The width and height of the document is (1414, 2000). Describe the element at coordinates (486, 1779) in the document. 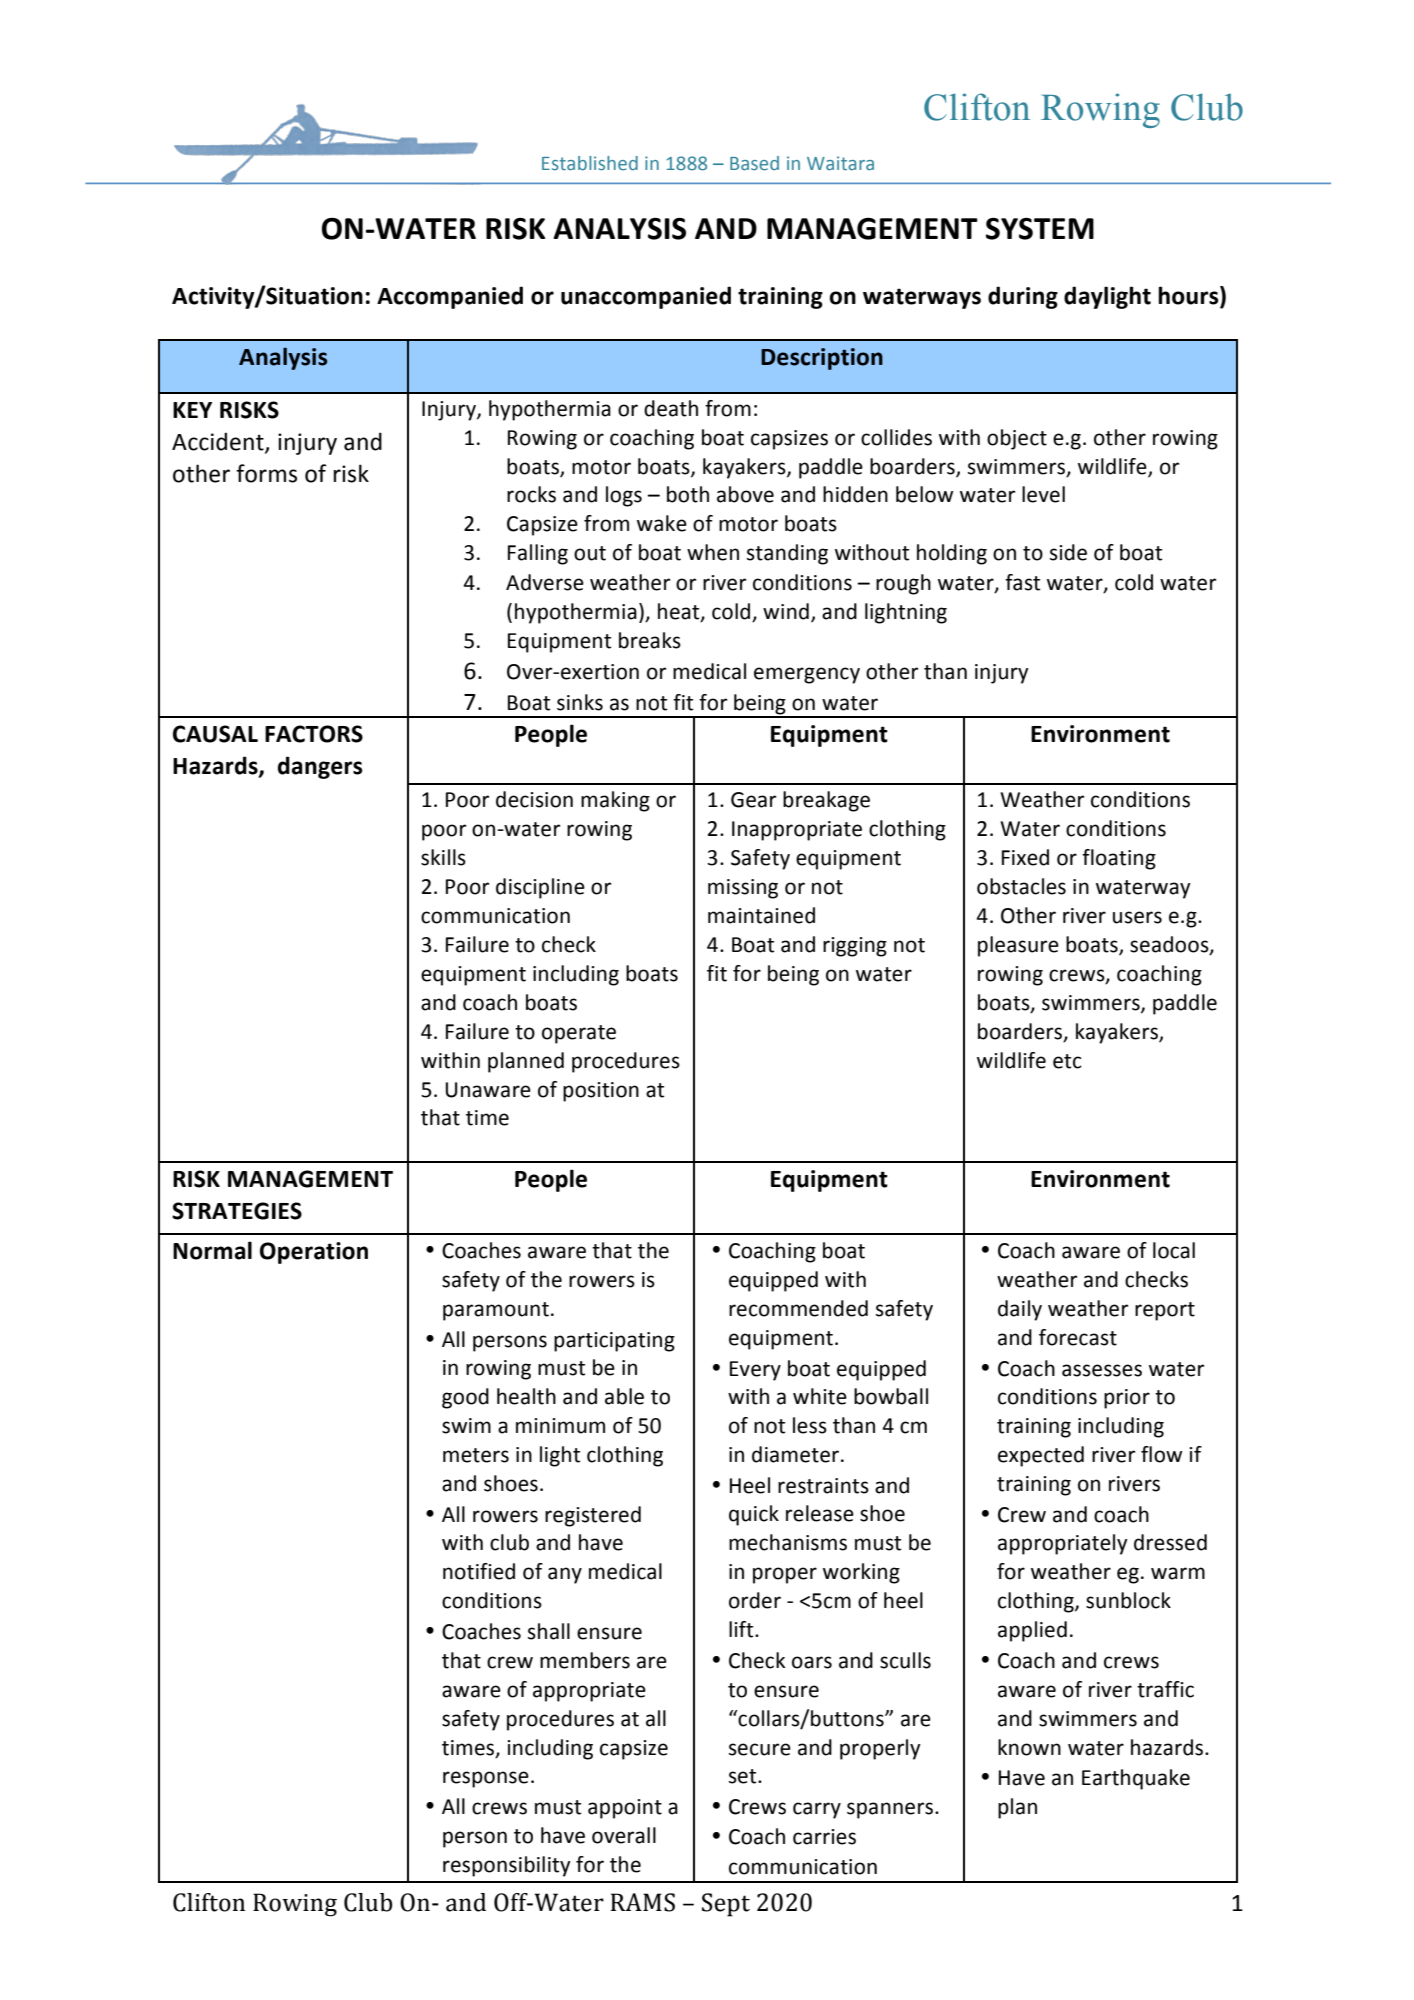

I see `response` at that location.
